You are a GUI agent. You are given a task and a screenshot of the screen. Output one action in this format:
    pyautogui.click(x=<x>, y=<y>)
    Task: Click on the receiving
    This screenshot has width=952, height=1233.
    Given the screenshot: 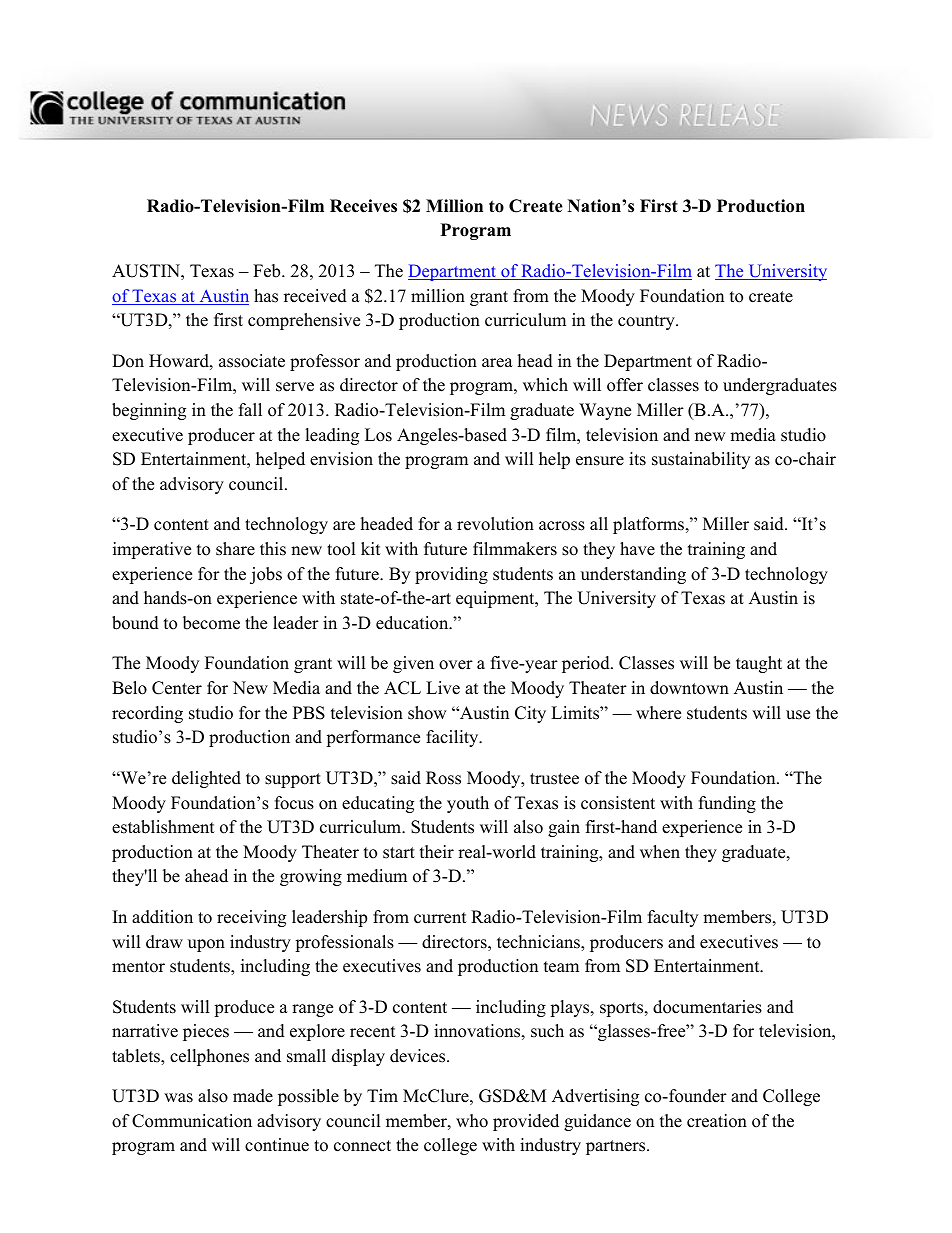 What is the action you would take?
    pyautogui.click(x=251, y=918)
